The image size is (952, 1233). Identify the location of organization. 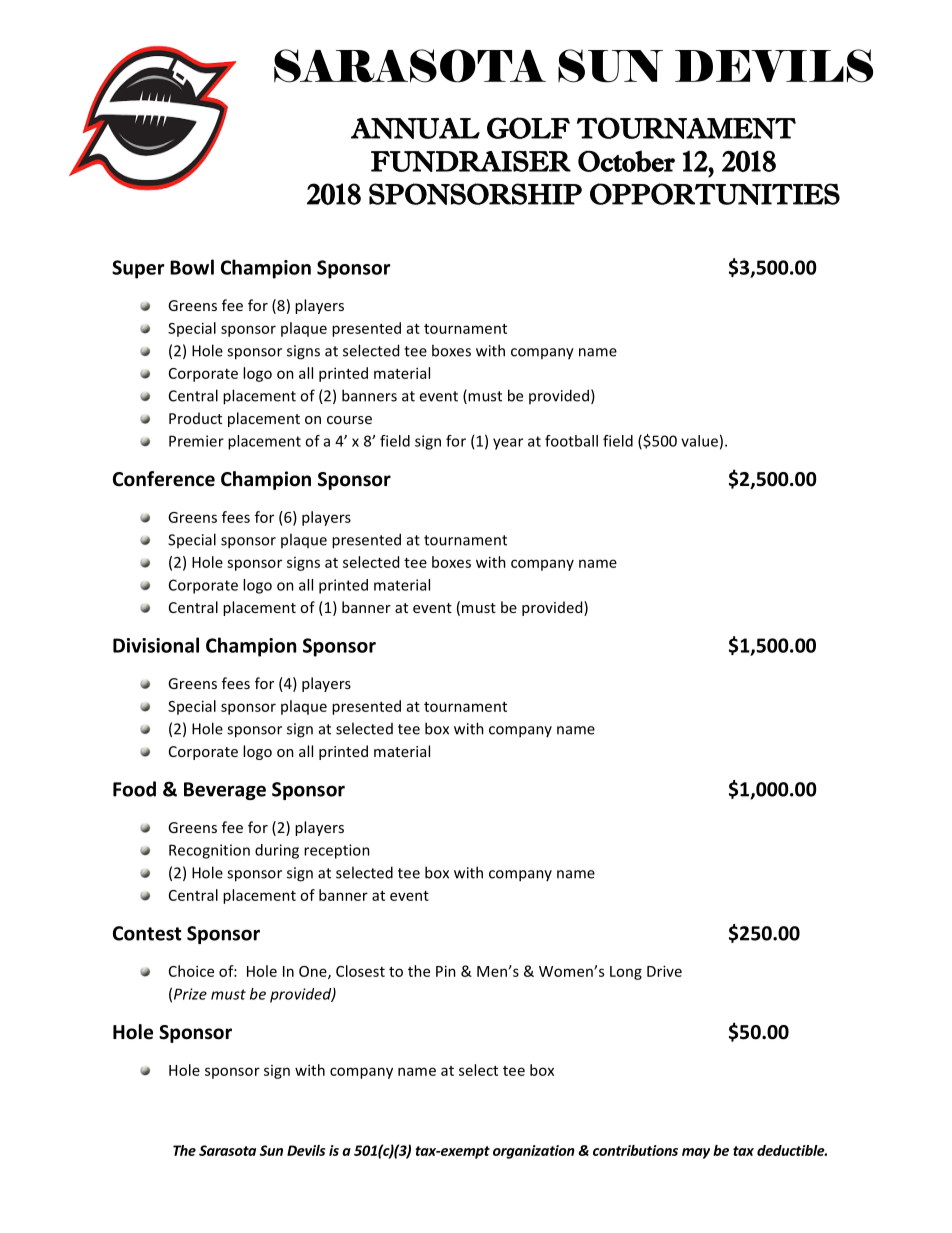
(534, 1152).
